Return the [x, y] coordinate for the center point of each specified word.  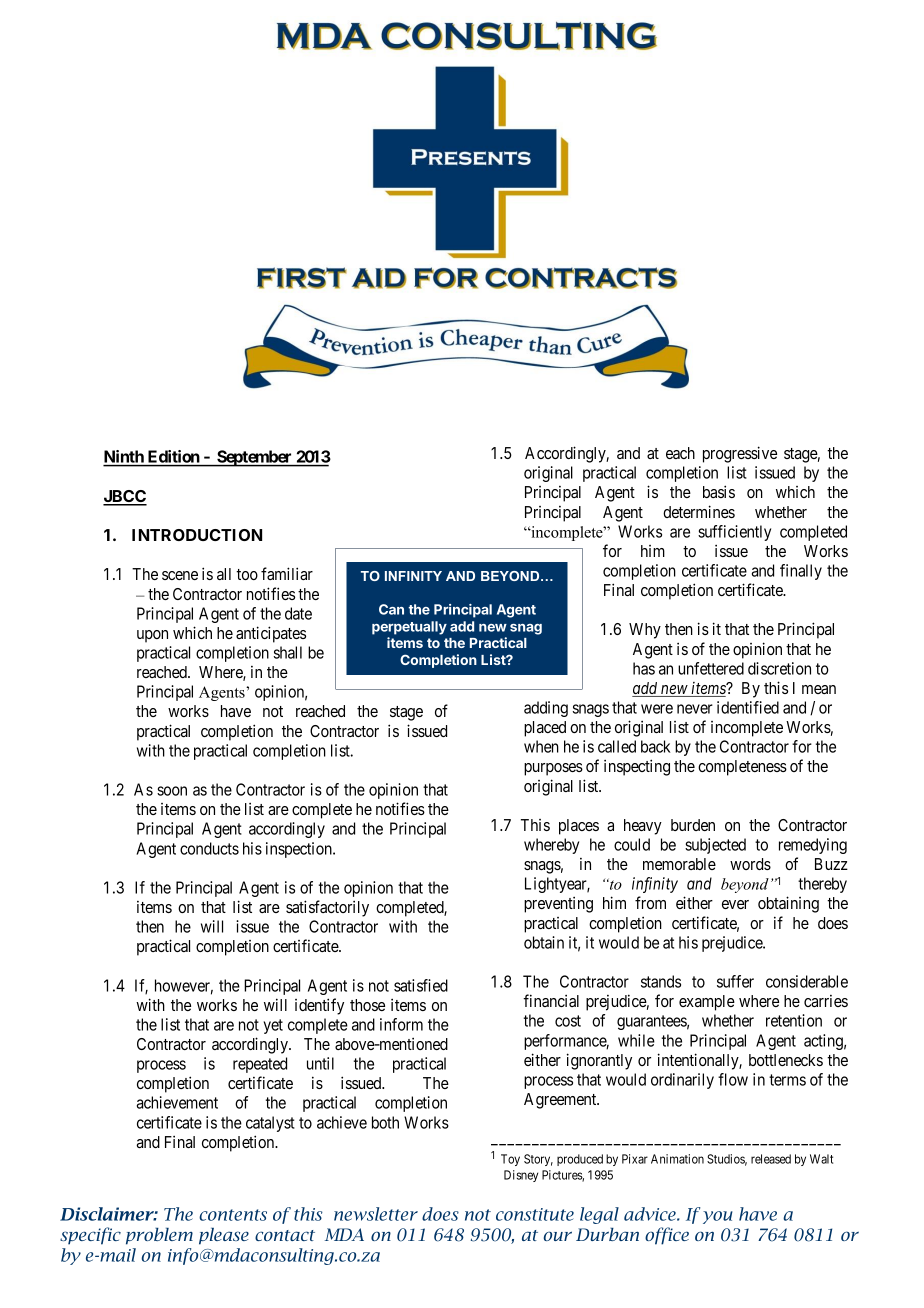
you [718, 1217]
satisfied [421, 985]
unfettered [711, 668]
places [579, 827]
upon [152, 636]
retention [794, 1020]
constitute [535, 1214]
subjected [715, 846]
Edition [173, 458]
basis [719, 491]
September [254, 458]
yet [273, 1026]
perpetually [409, 628]
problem [159, 1236]
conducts [209, 848]
